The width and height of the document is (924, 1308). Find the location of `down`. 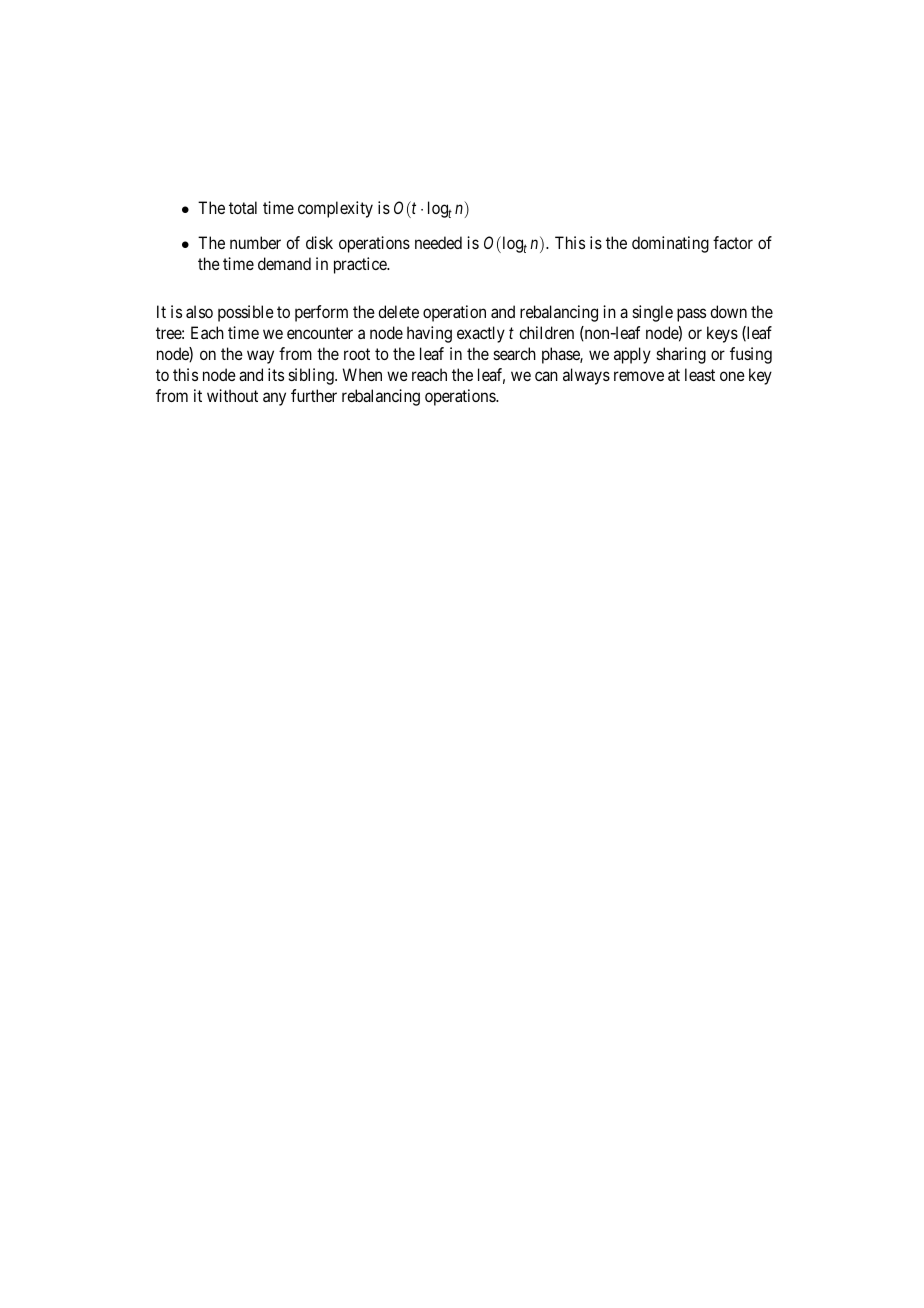

down is located at coordinates (728, 311).
